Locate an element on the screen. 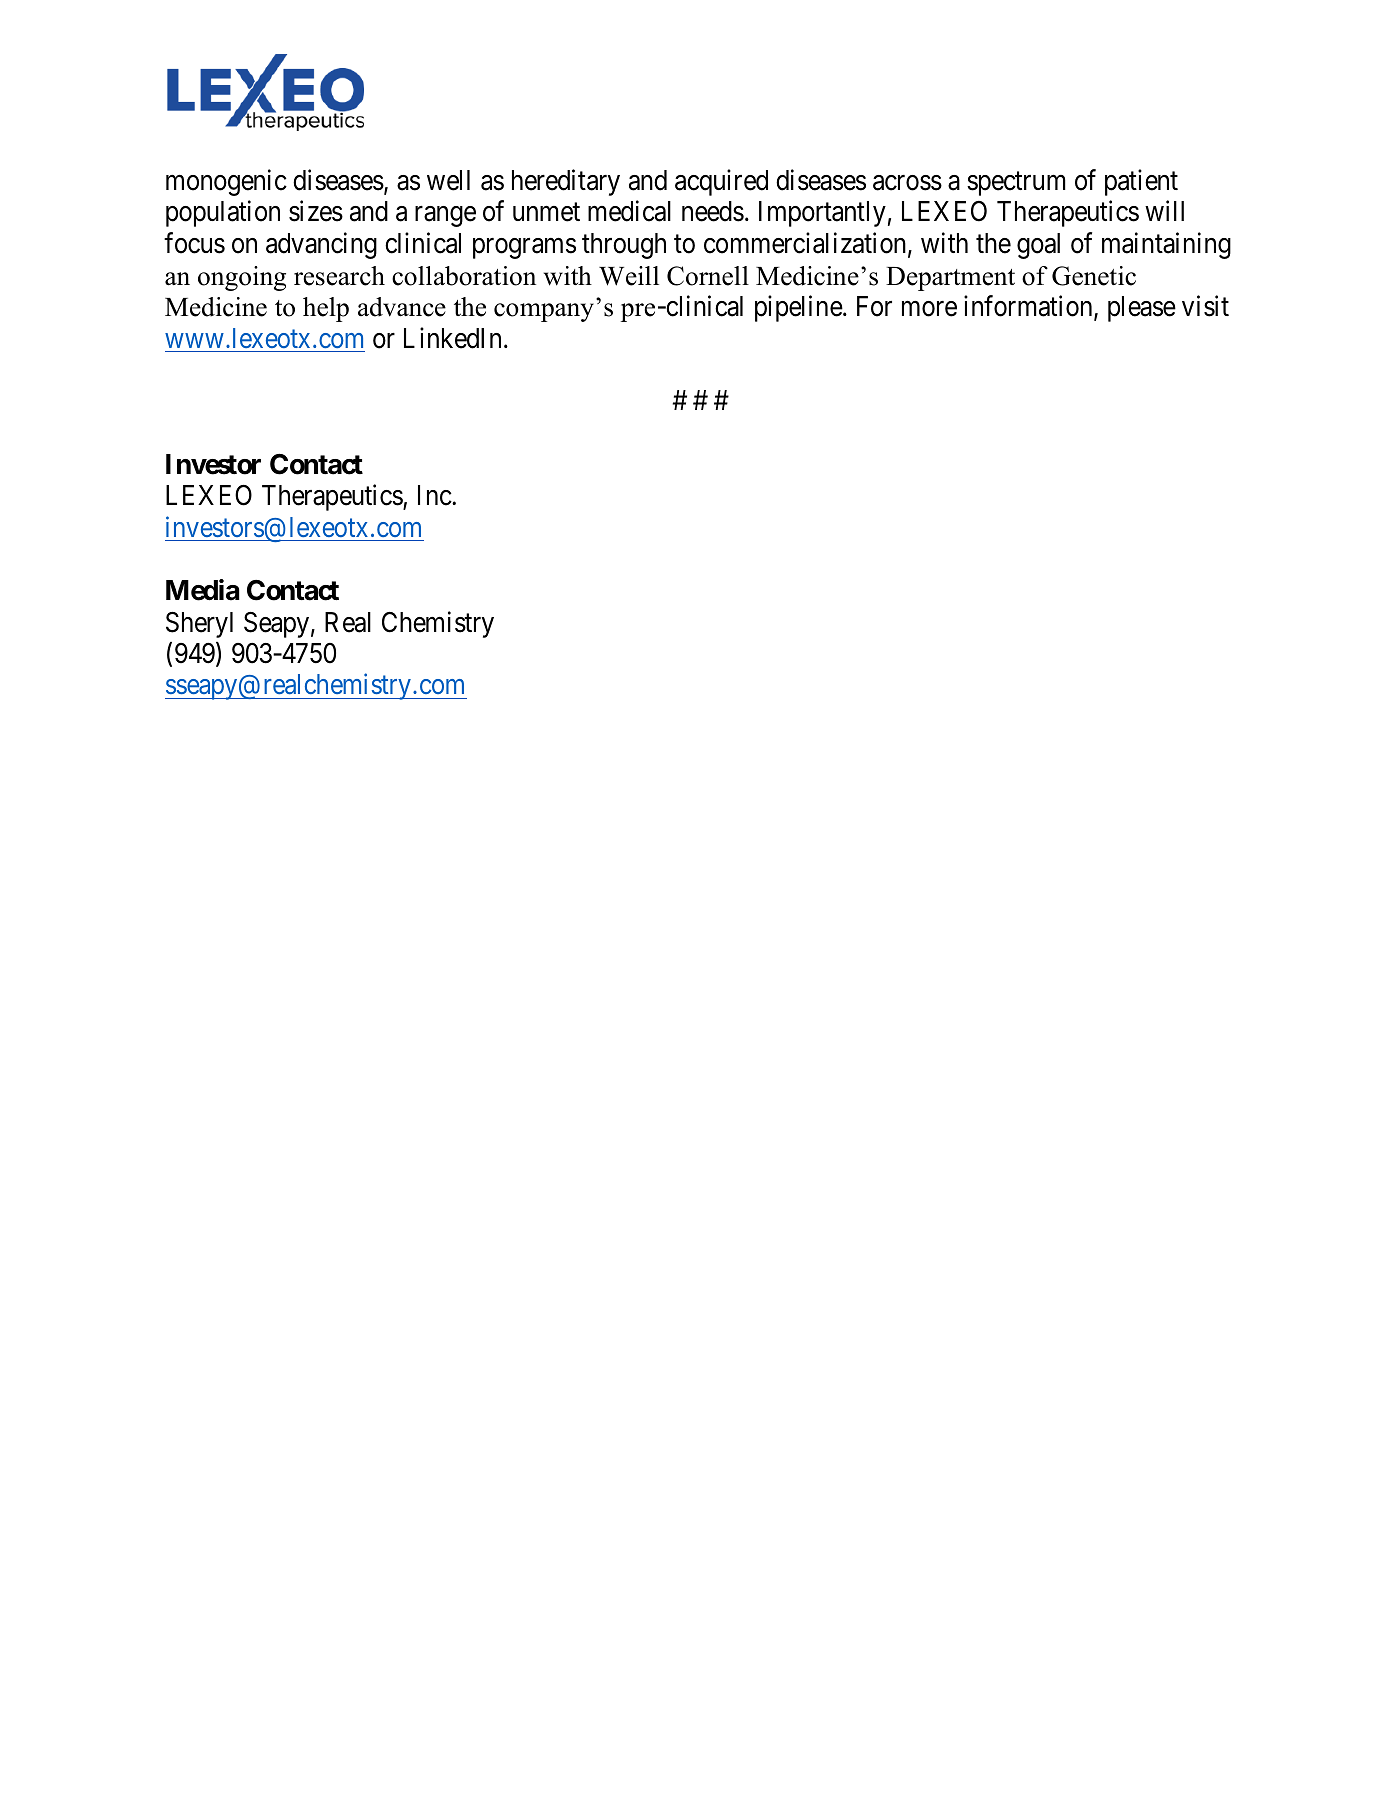 This screenshot has height=1810, width=1399. patient is located at coordinates (1141, 182).
